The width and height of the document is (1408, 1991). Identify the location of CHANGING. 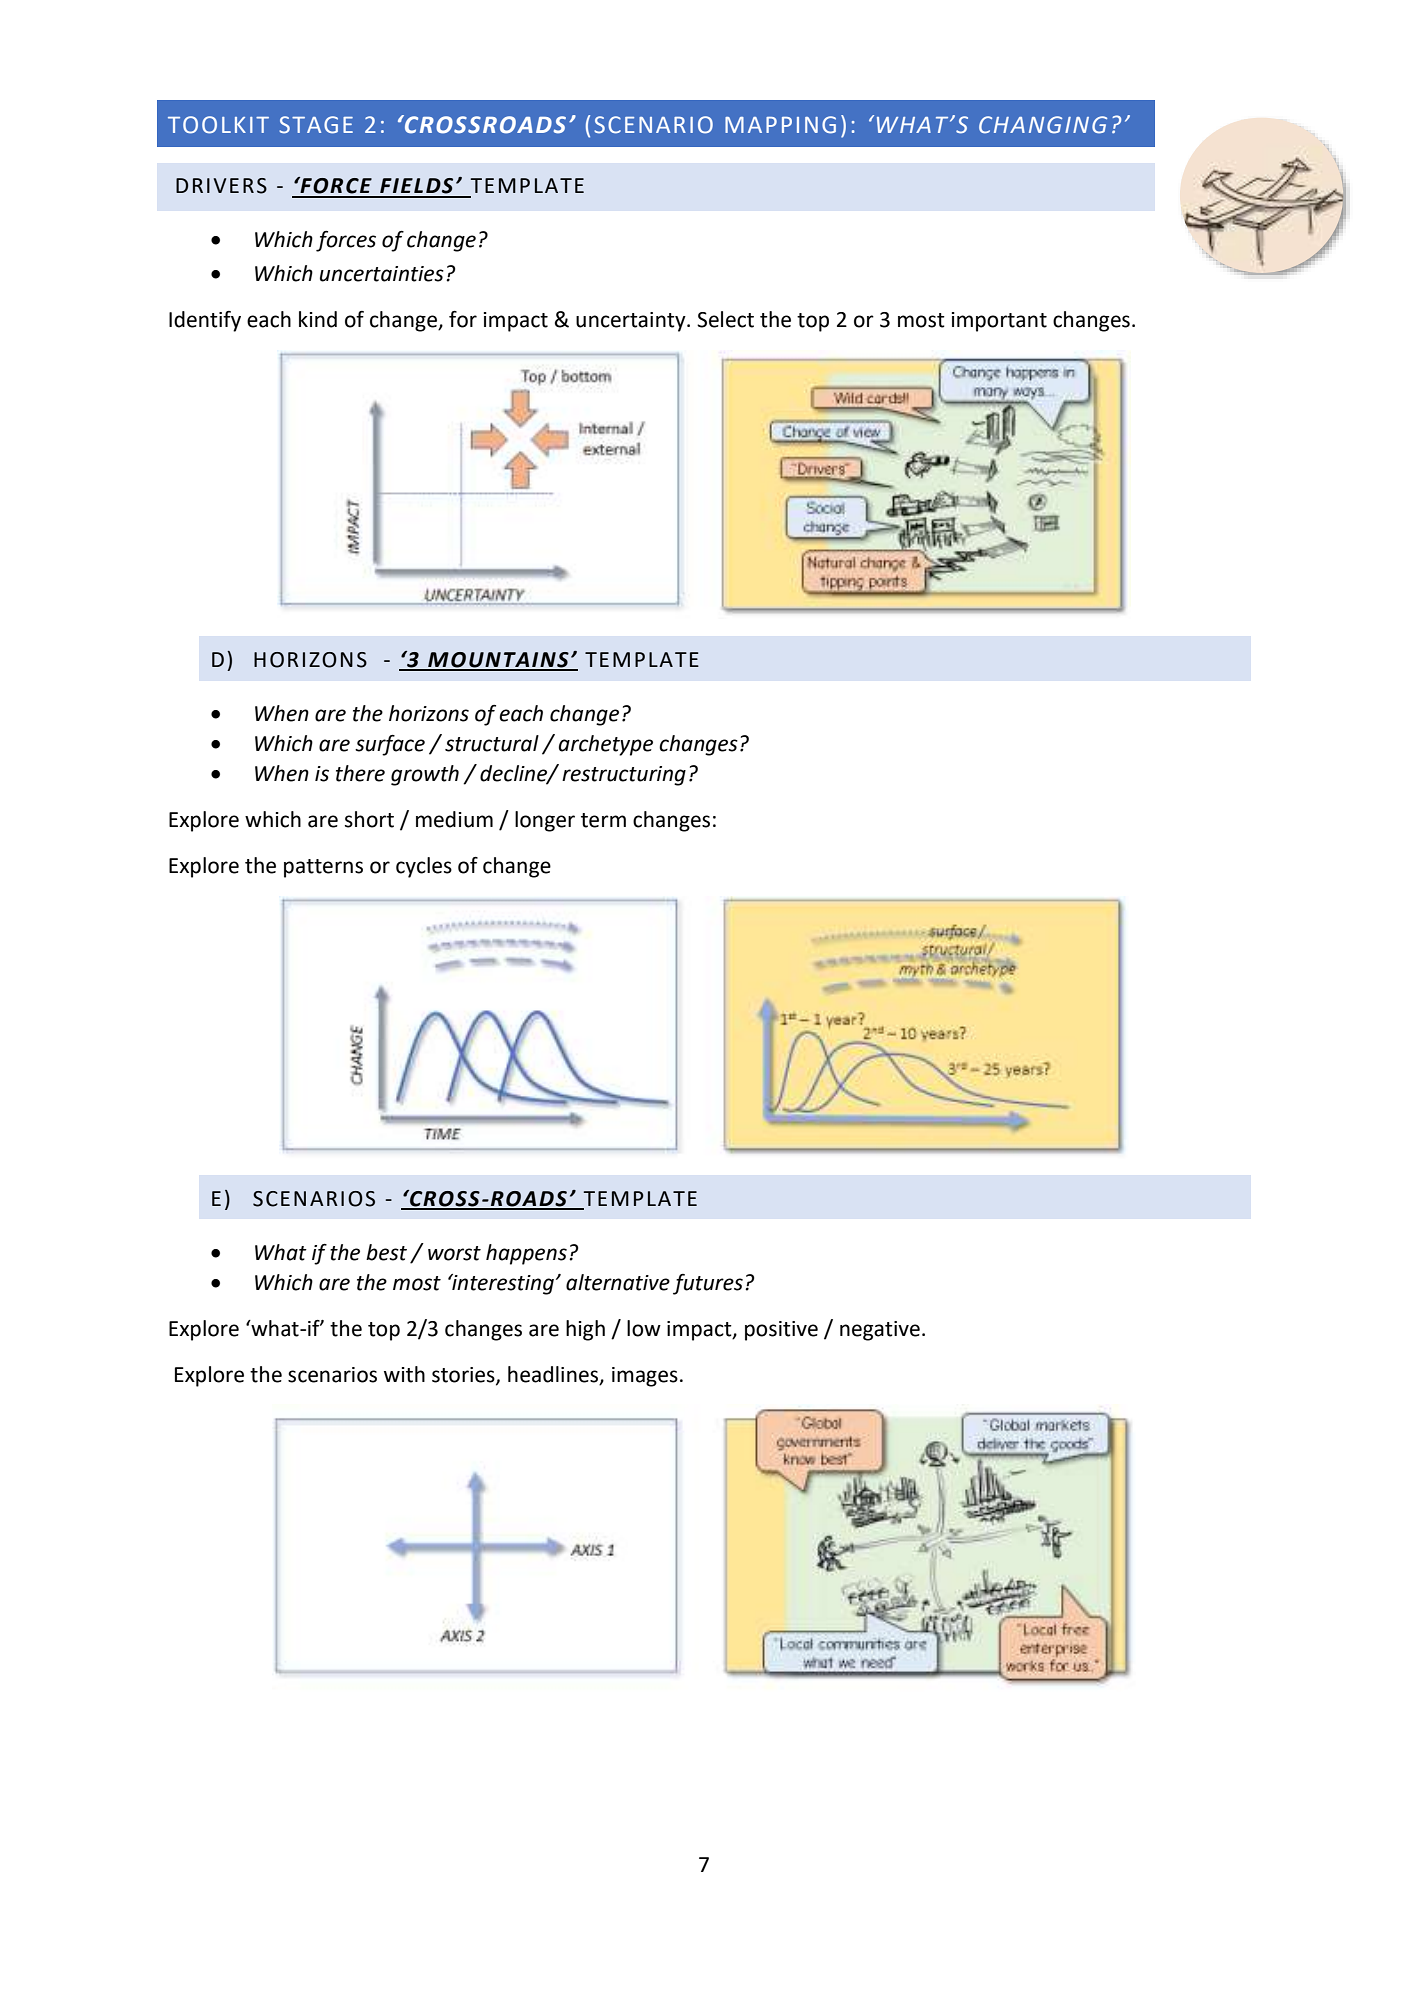
(1043, 125).
